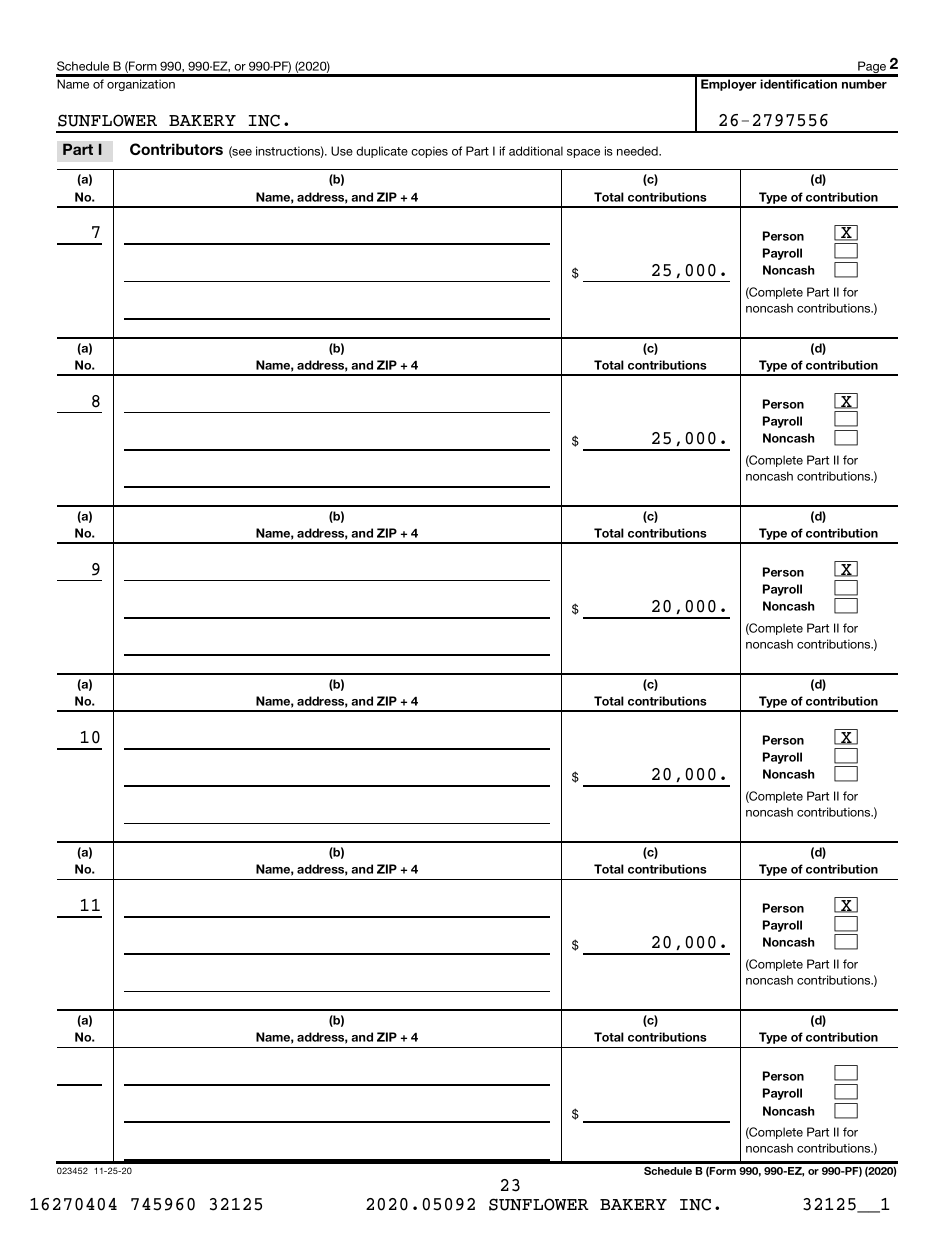 This document has height=1233, width=952. I want to click on duplicate, so click(382, 152).
